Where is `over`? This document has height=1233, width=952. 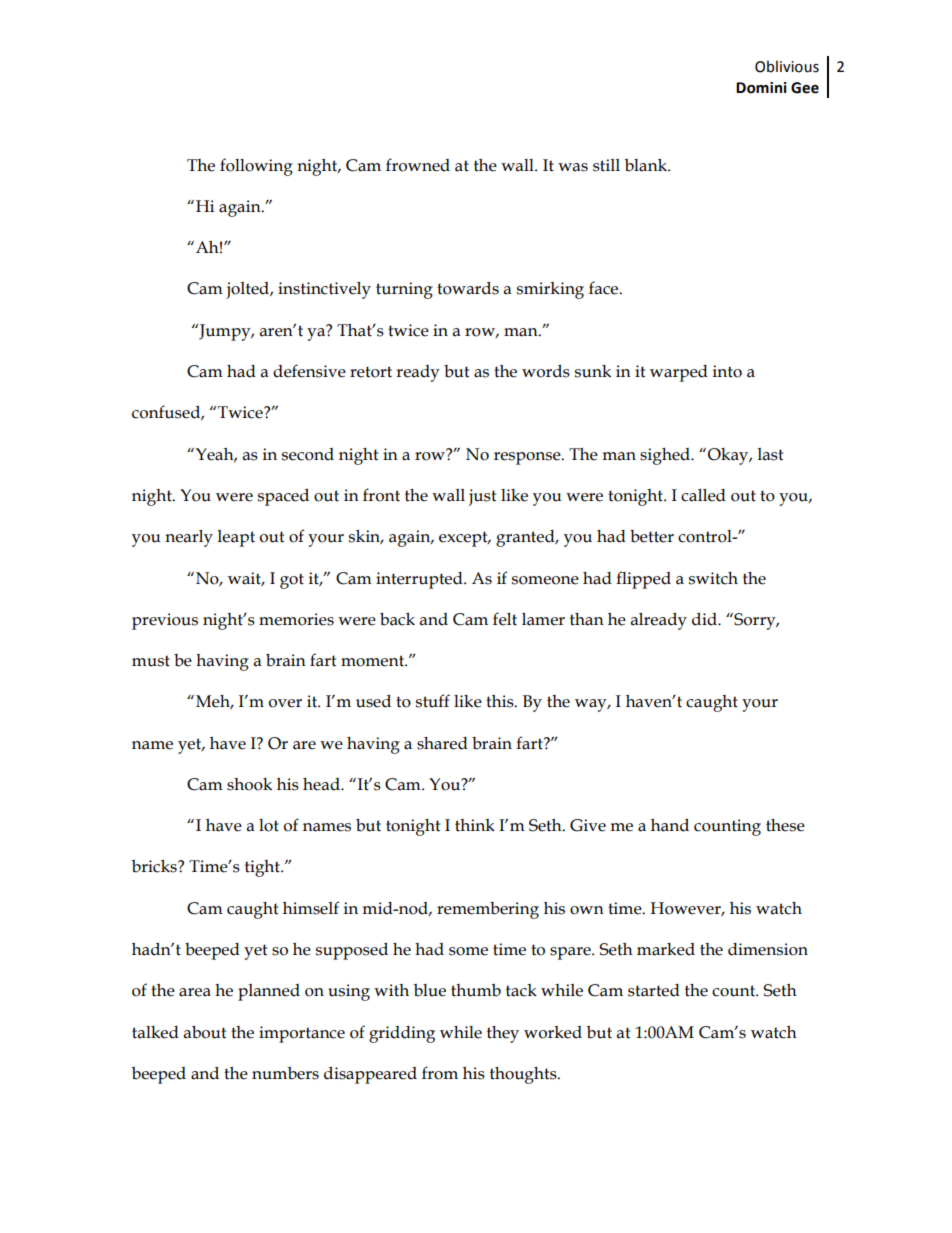 over is located at coordinates (285, 703).
